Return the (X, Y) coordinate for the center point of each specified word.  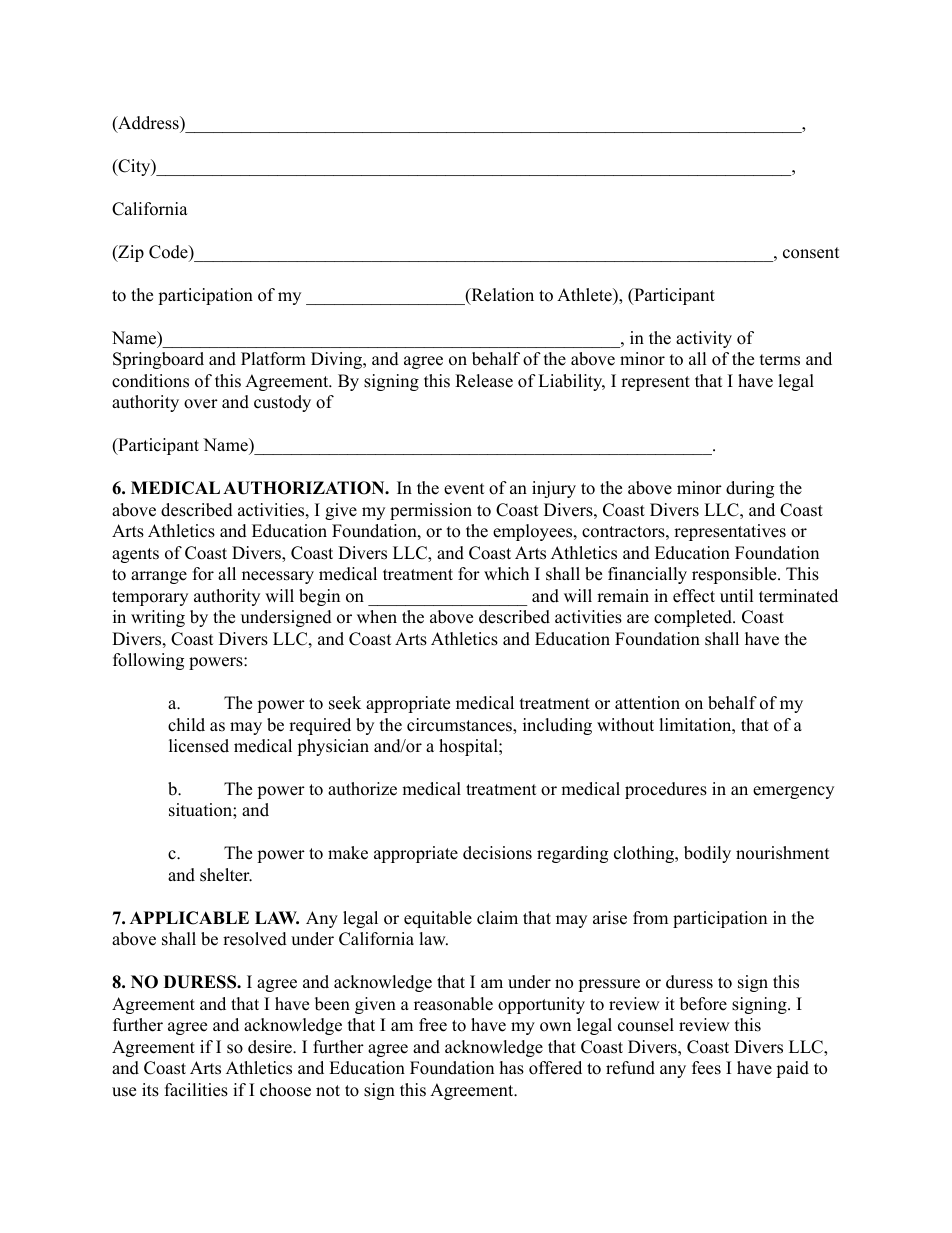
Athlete (585, 295)
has (512, 1068)
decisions (497, 853)
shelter (226, 875)
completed (694, 618)
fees (706, 1068)
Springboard (158, 360)
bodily (707, 854)
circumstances (460, 726)
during (750, 489)
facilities (196, 1090)
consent (811, 253)
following (148, 661)
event (464, 489)
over (201, 404)
